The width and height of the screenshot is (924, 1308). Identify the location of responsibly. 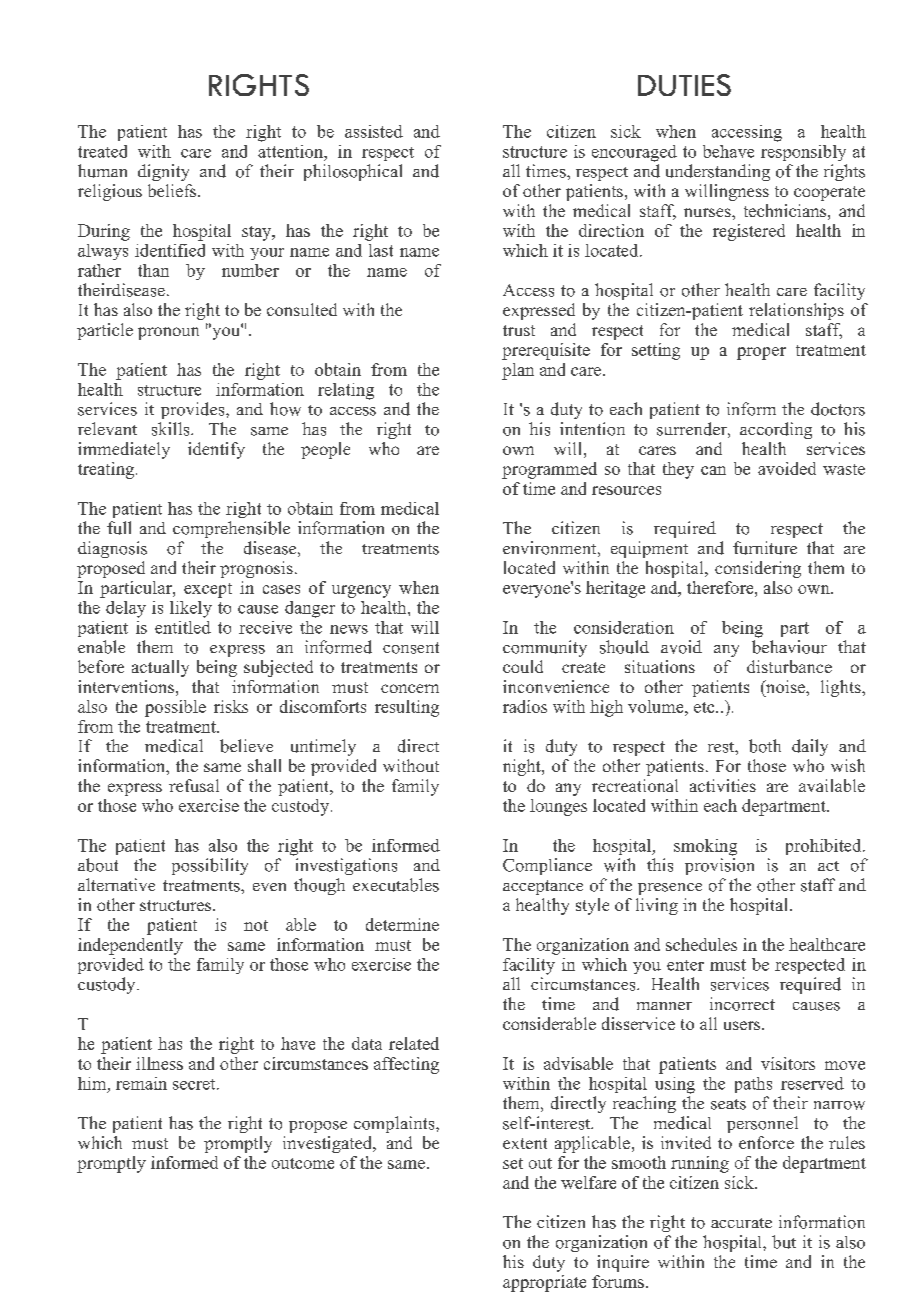
(803, 153).
